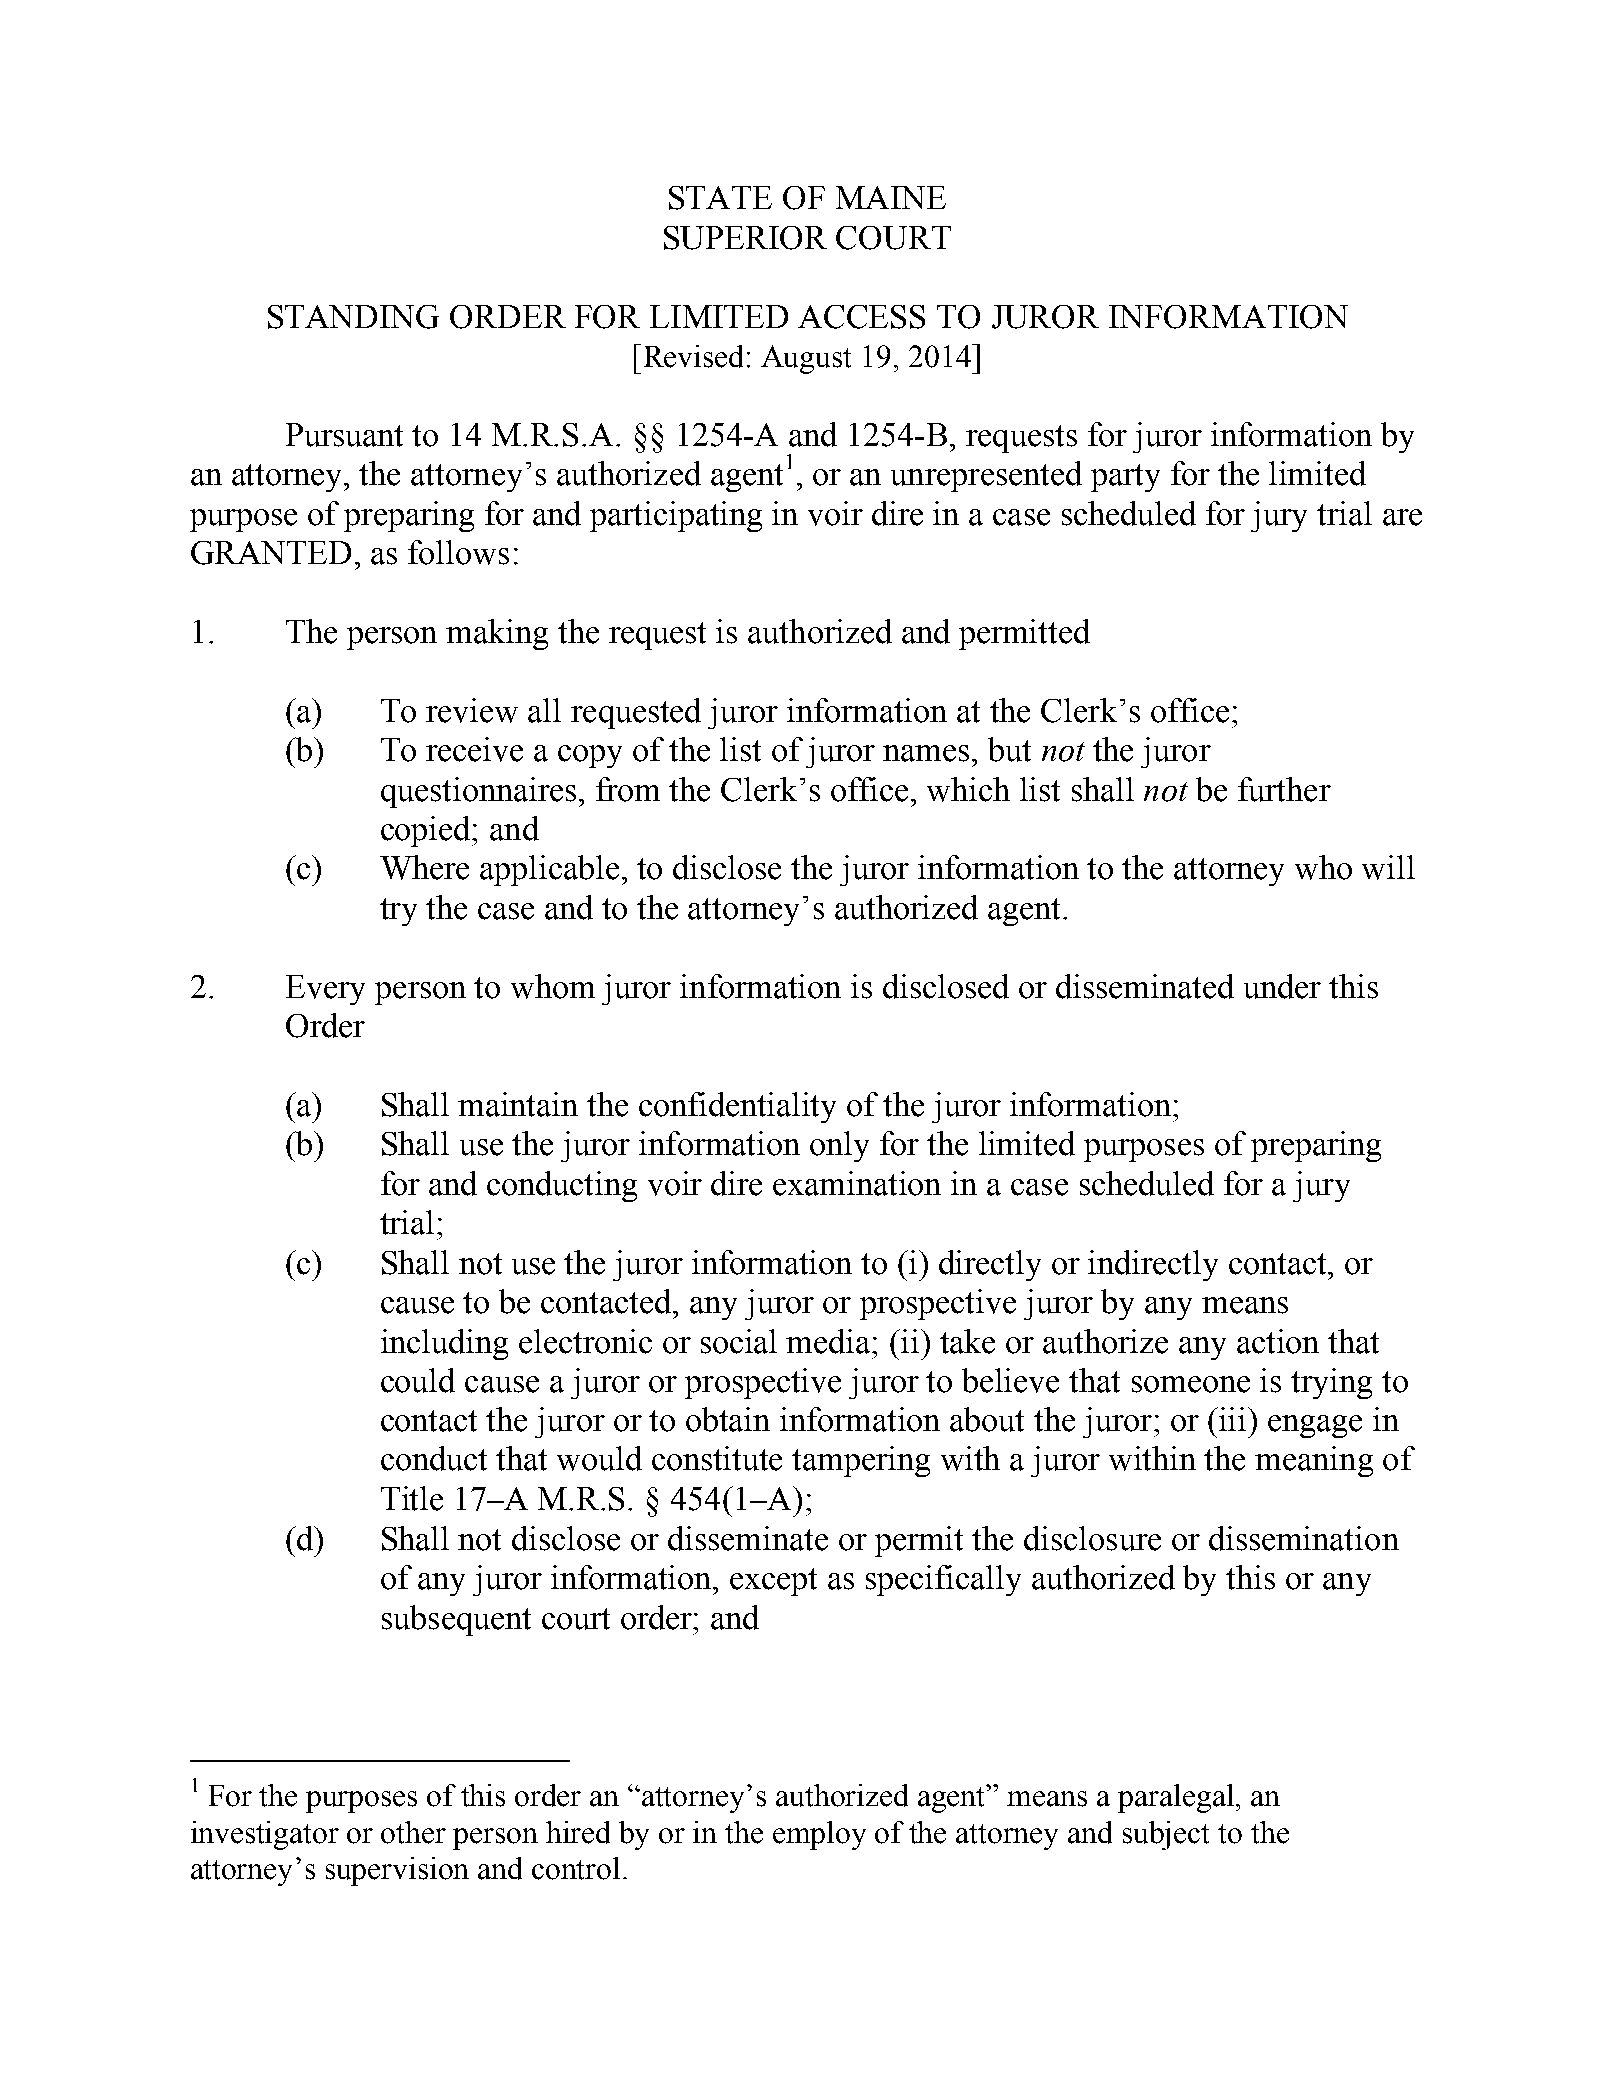 The image size is (1614, 2088). Describe the element at coordinates (353, 317) in the image. I see `STANDING` at that location.
